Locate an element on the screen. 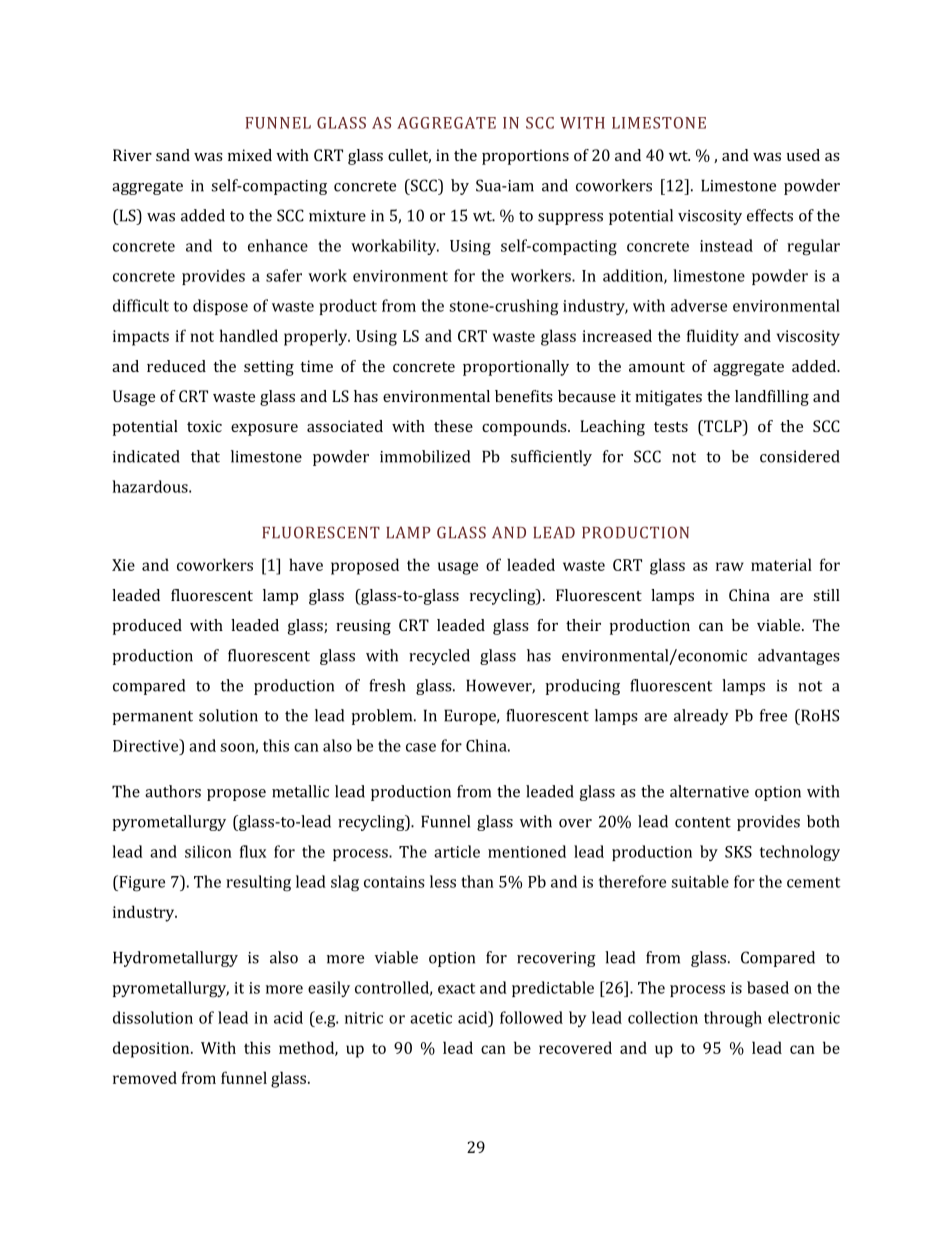 This screenshot has width=952, height=1233. proportions is located at coordinates (525, 157).
